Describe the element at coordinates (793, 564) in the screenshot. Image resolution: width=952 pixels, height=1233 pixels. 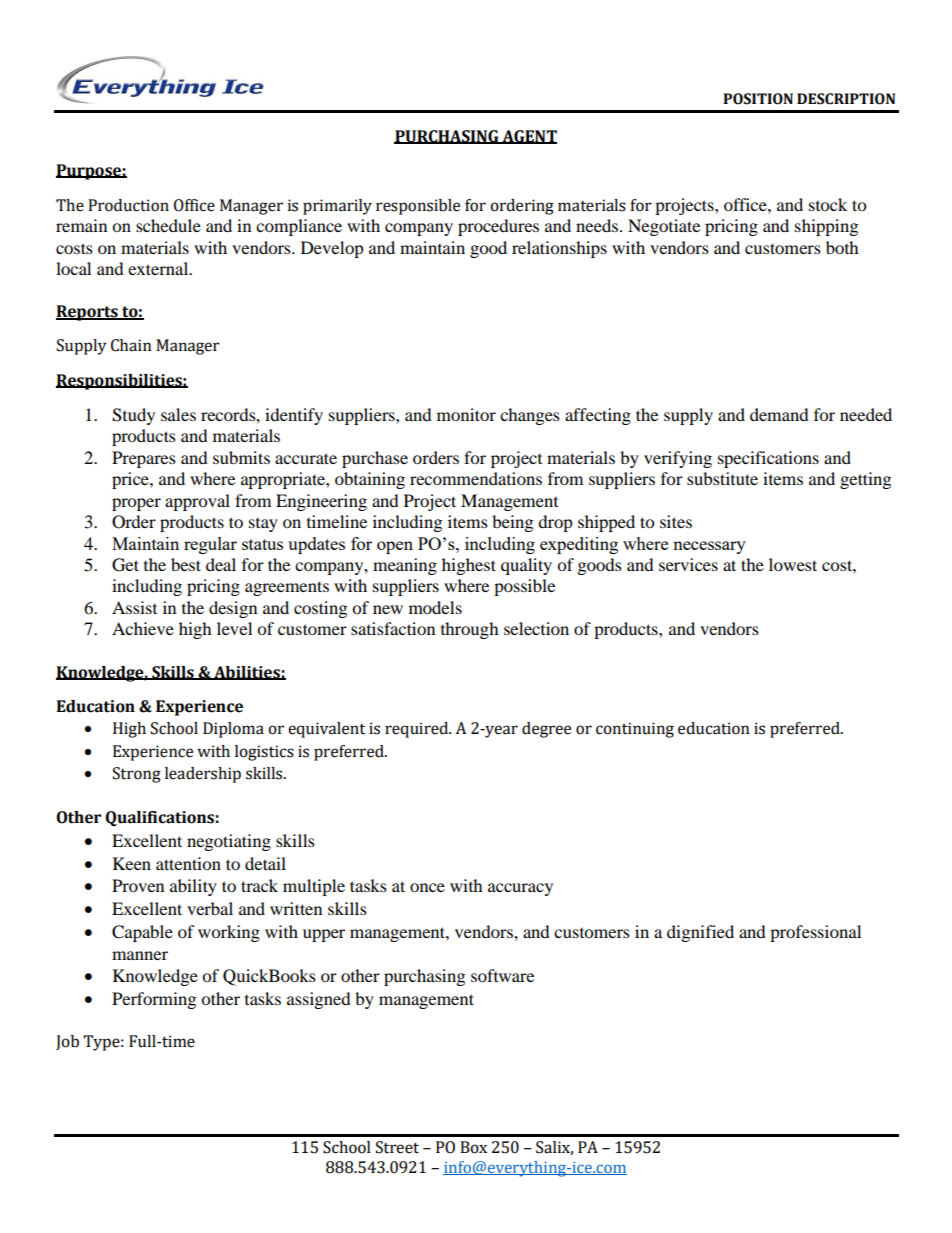
I see `lowest` at that location.
